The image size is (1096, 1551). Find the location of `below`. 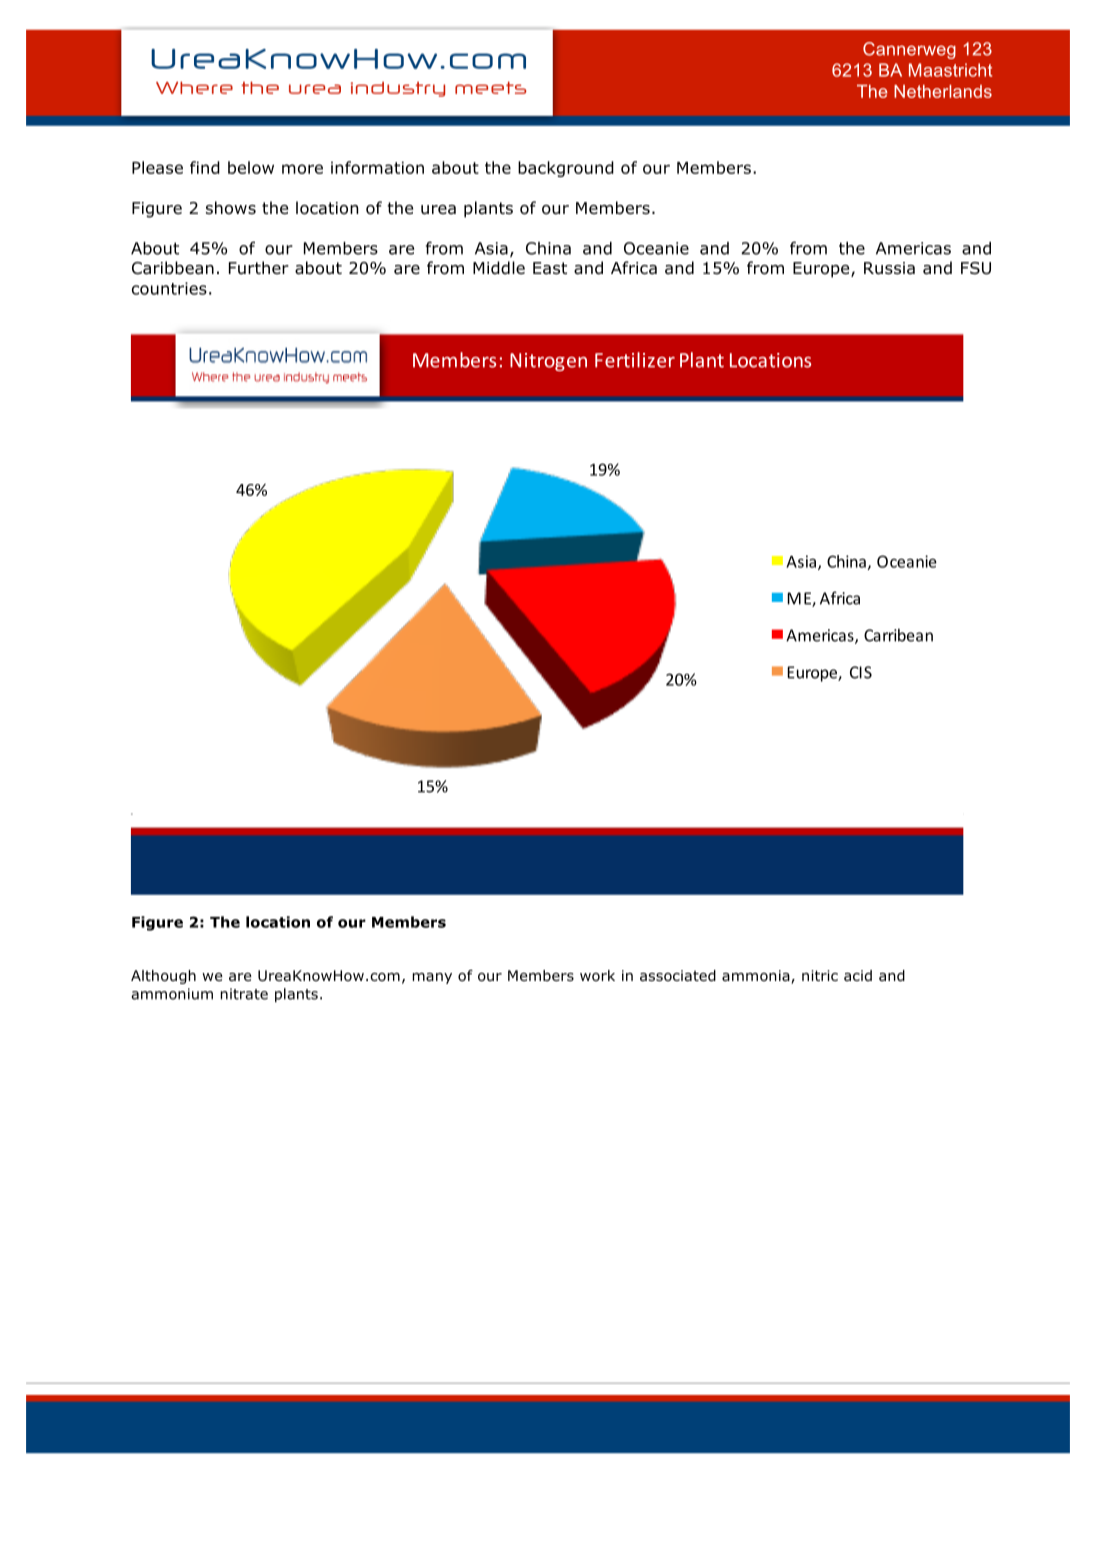

below is located at coordinates (251, 167).
